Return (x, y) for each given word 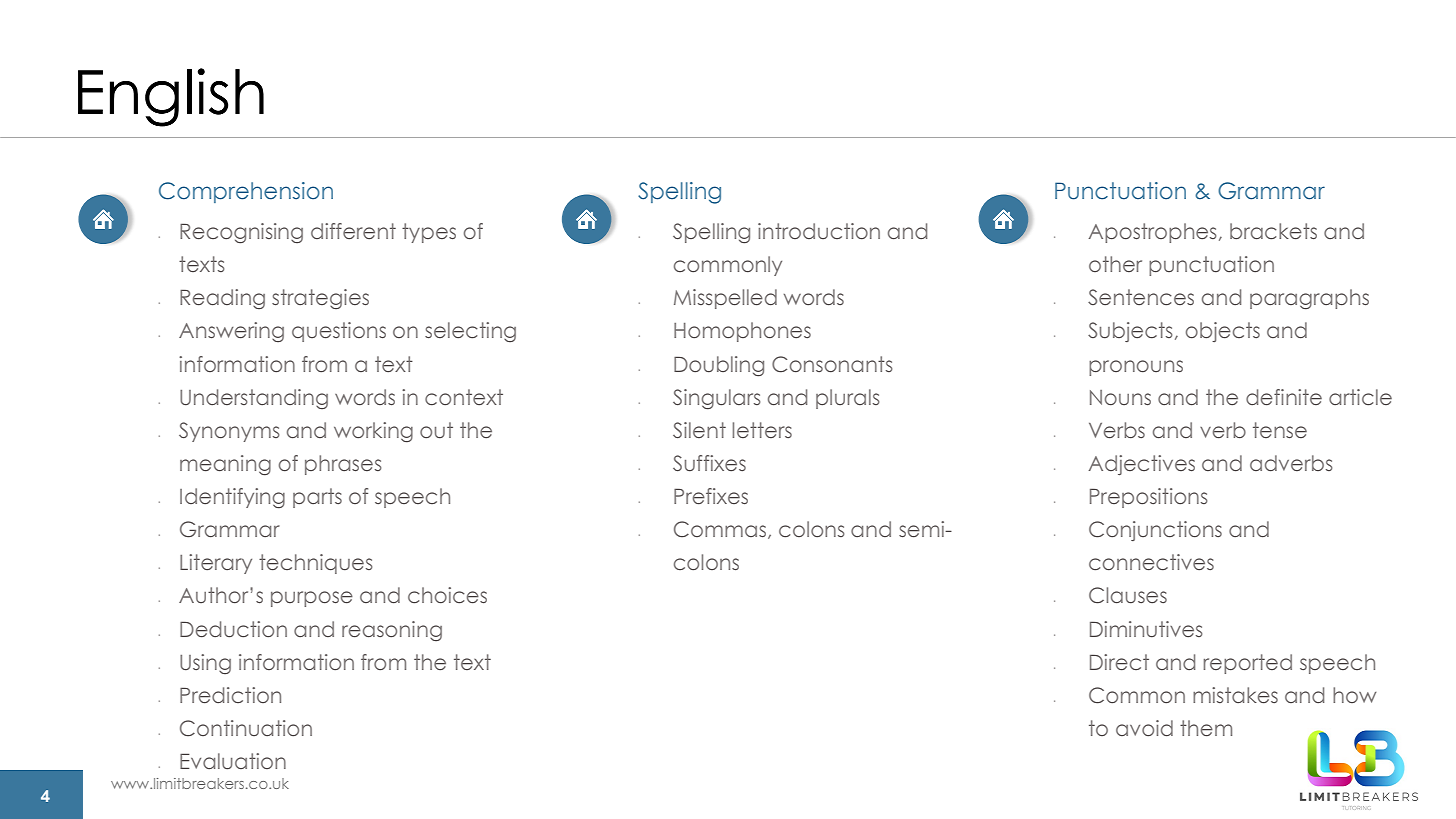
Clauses (1128, 595)
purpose (312, 599)
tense (1280, 430)
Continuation (246, 728)
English (171, 97)
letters (762, 430)
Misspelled (725, 299)
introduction (819, 231)
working (373, 432)
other (1115, 264)
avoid (1144, 728)
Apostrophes (1152, 233)
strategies (320, 299)
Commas (721, 530)
